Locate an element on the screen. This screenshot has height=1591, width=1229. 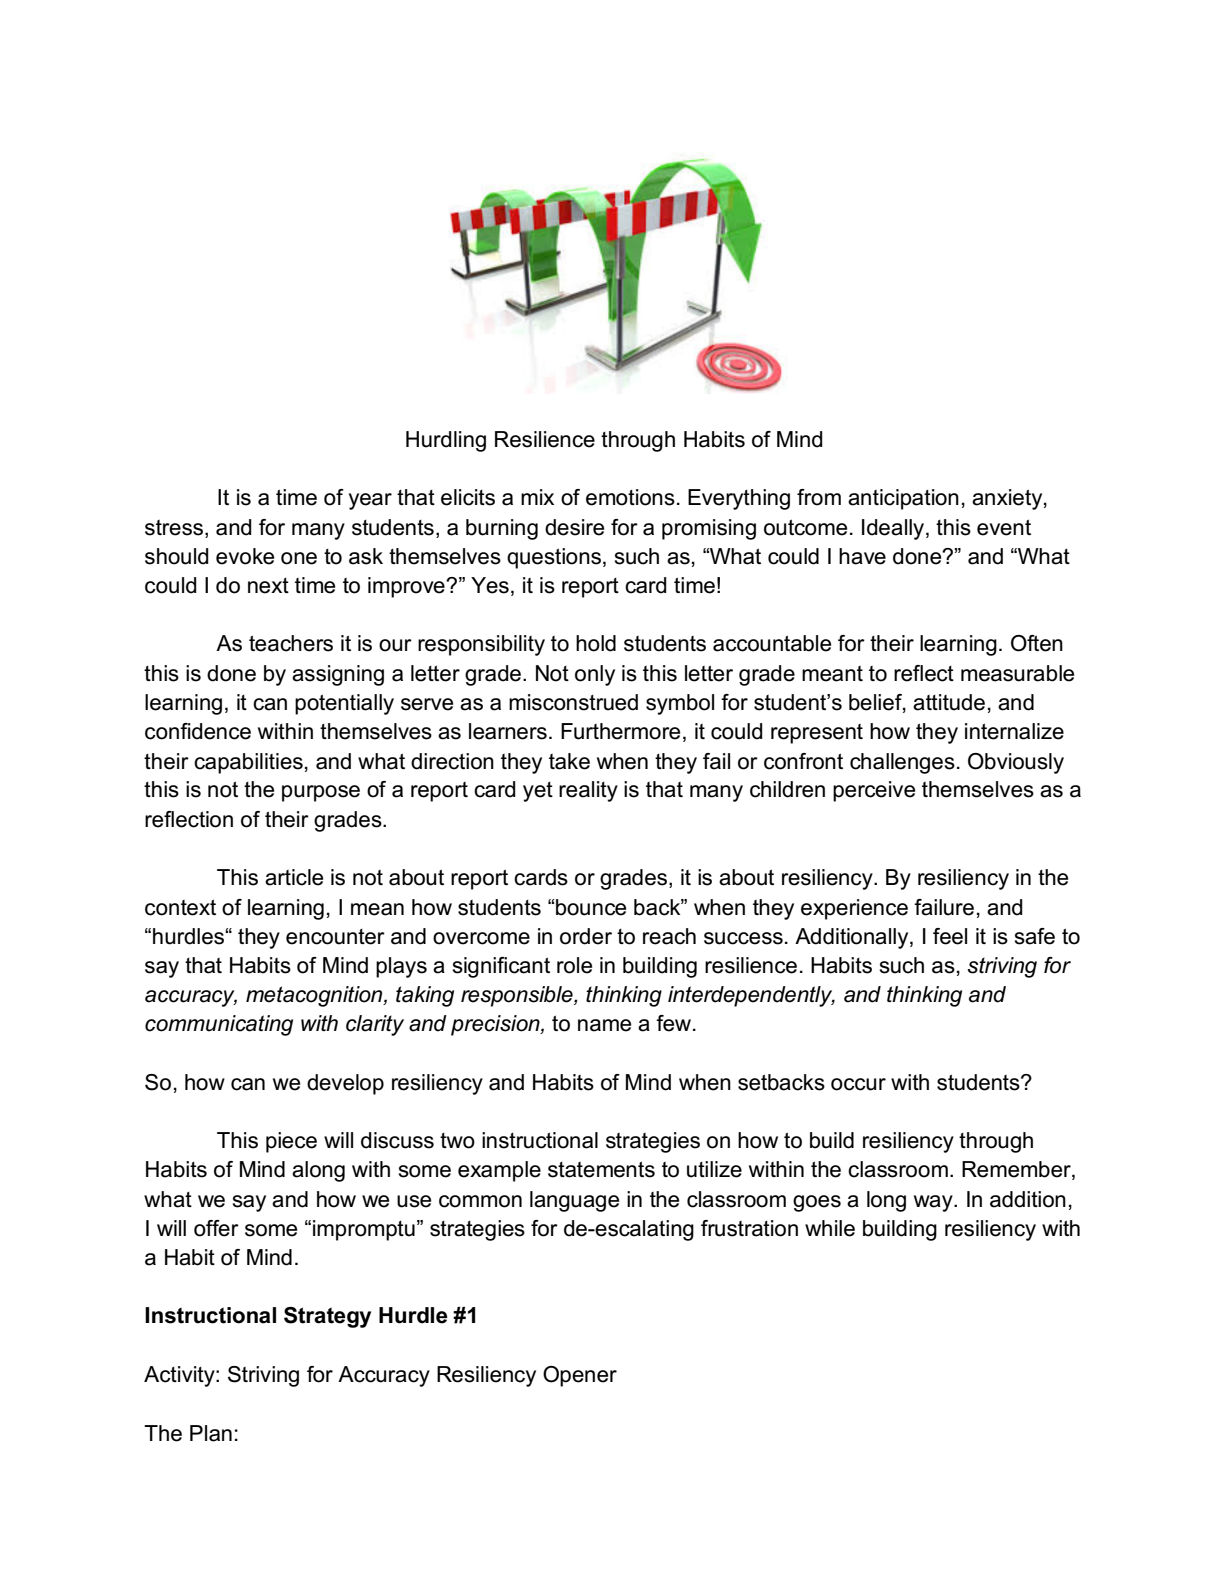
Opener is located at coordinates (580, 1376).
